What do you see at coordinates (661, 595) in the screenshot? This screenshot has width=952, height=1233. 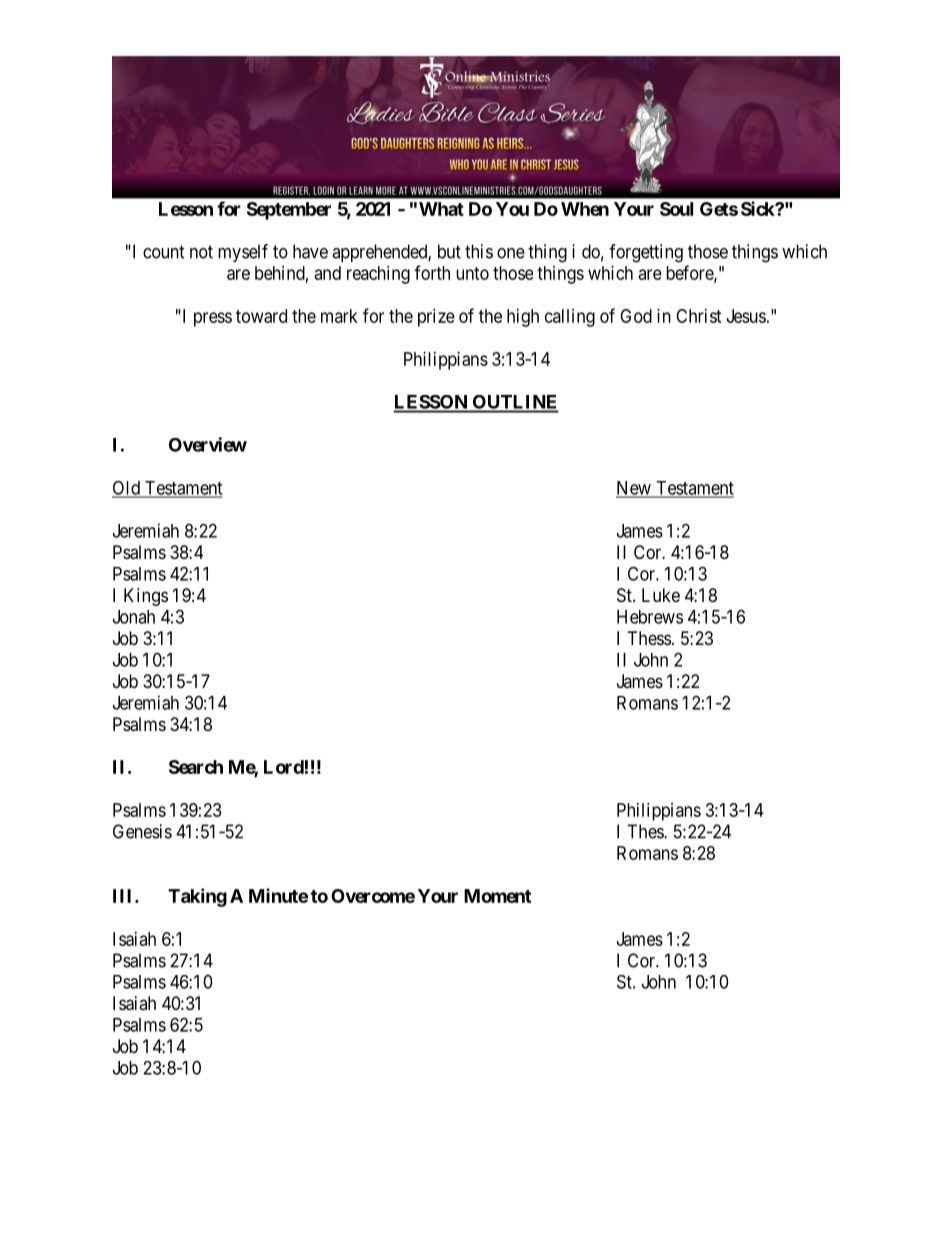 I see `Luke` at bounding box center [661, 595].
